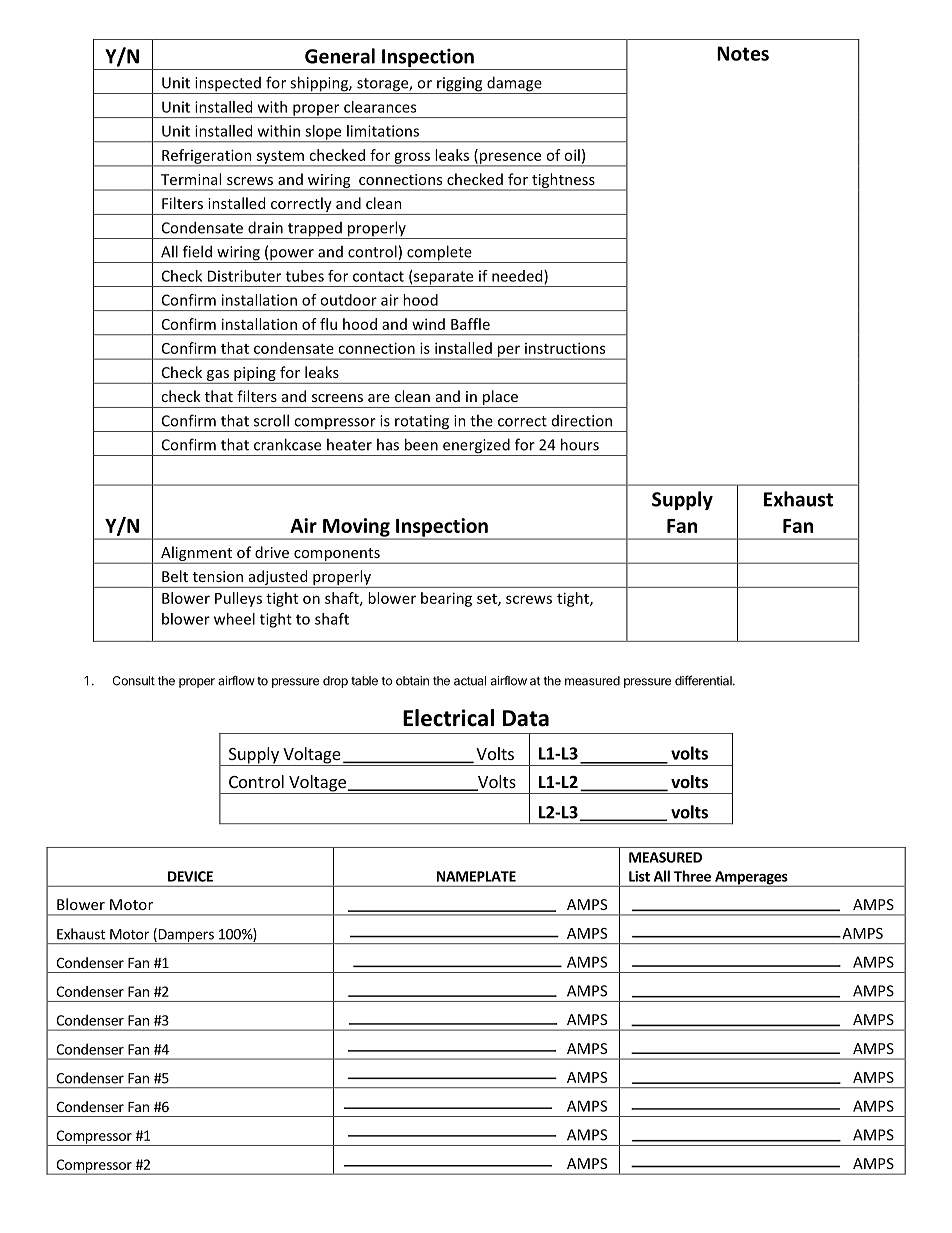 The width and height of the document is (952, 1233). I want to click on DEVICE, so click(190, 876).
